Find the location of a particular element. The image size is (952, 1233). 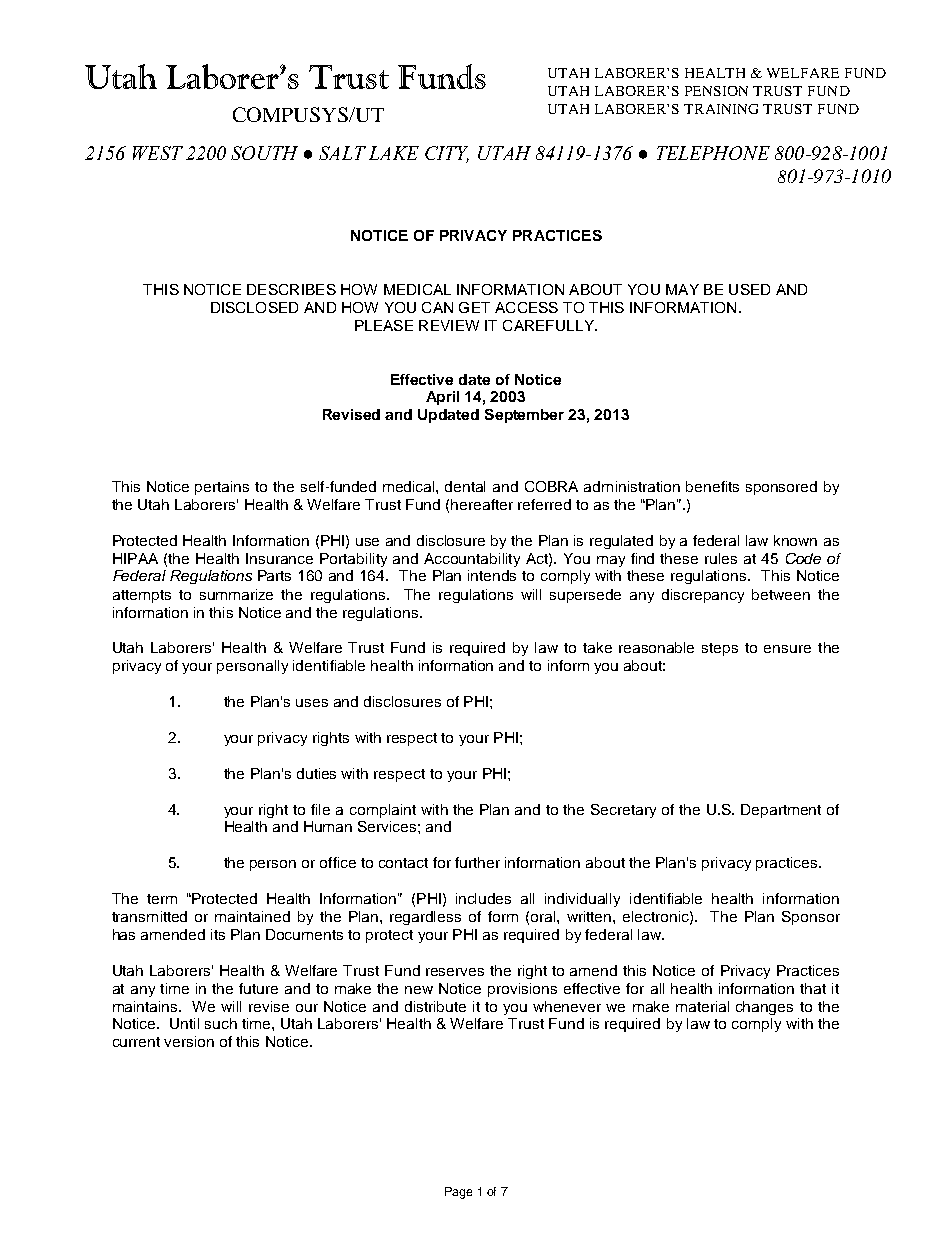

TRAINING is located at coordinates (721, 109).
